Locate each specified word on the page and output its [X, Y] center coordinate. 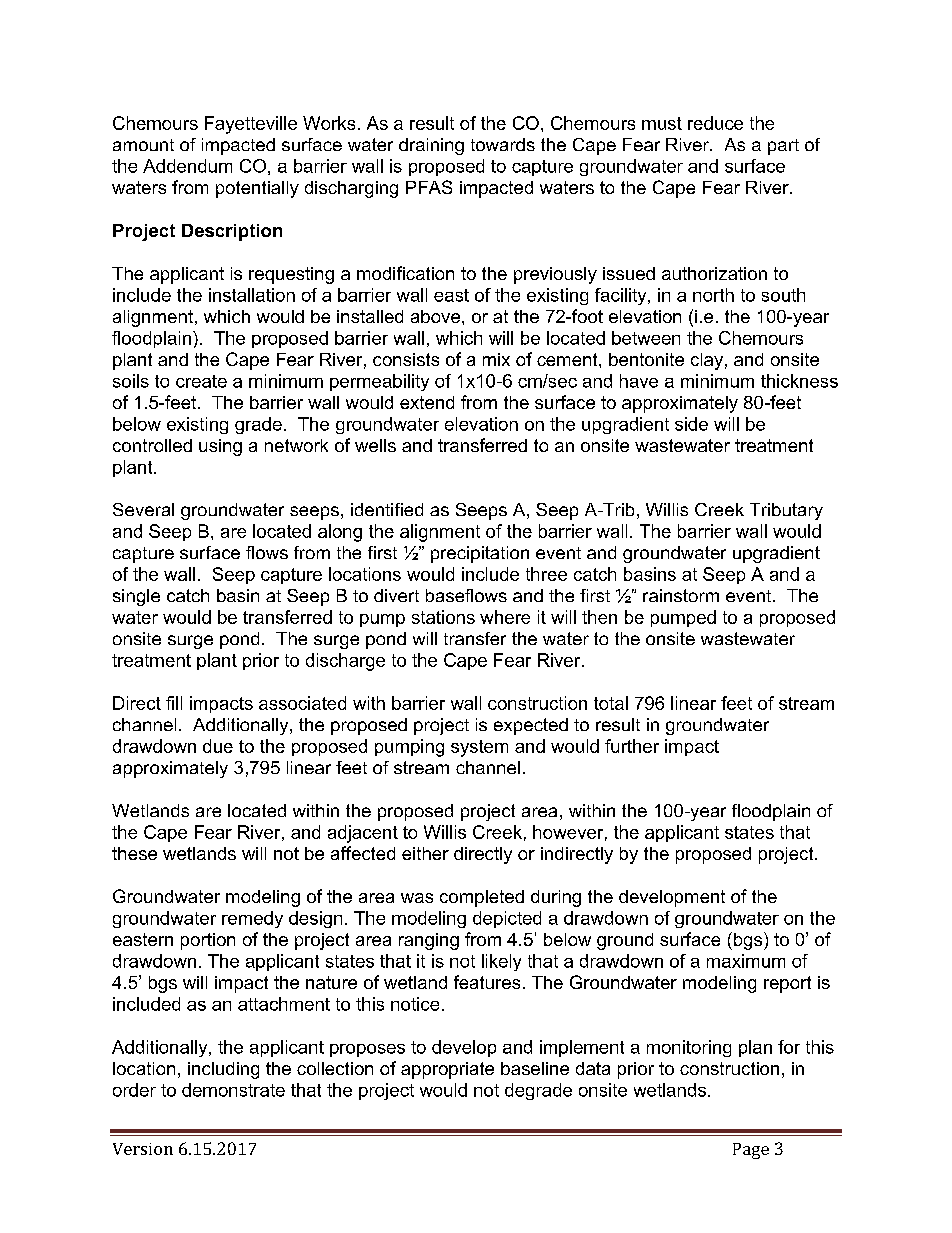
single [136, 597]
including [223, 1070]
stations [443, 617]
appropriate [447, 1070]
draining [431, 146]
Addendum [187, 166]
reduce [715, 123]
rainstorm [681, 595]
